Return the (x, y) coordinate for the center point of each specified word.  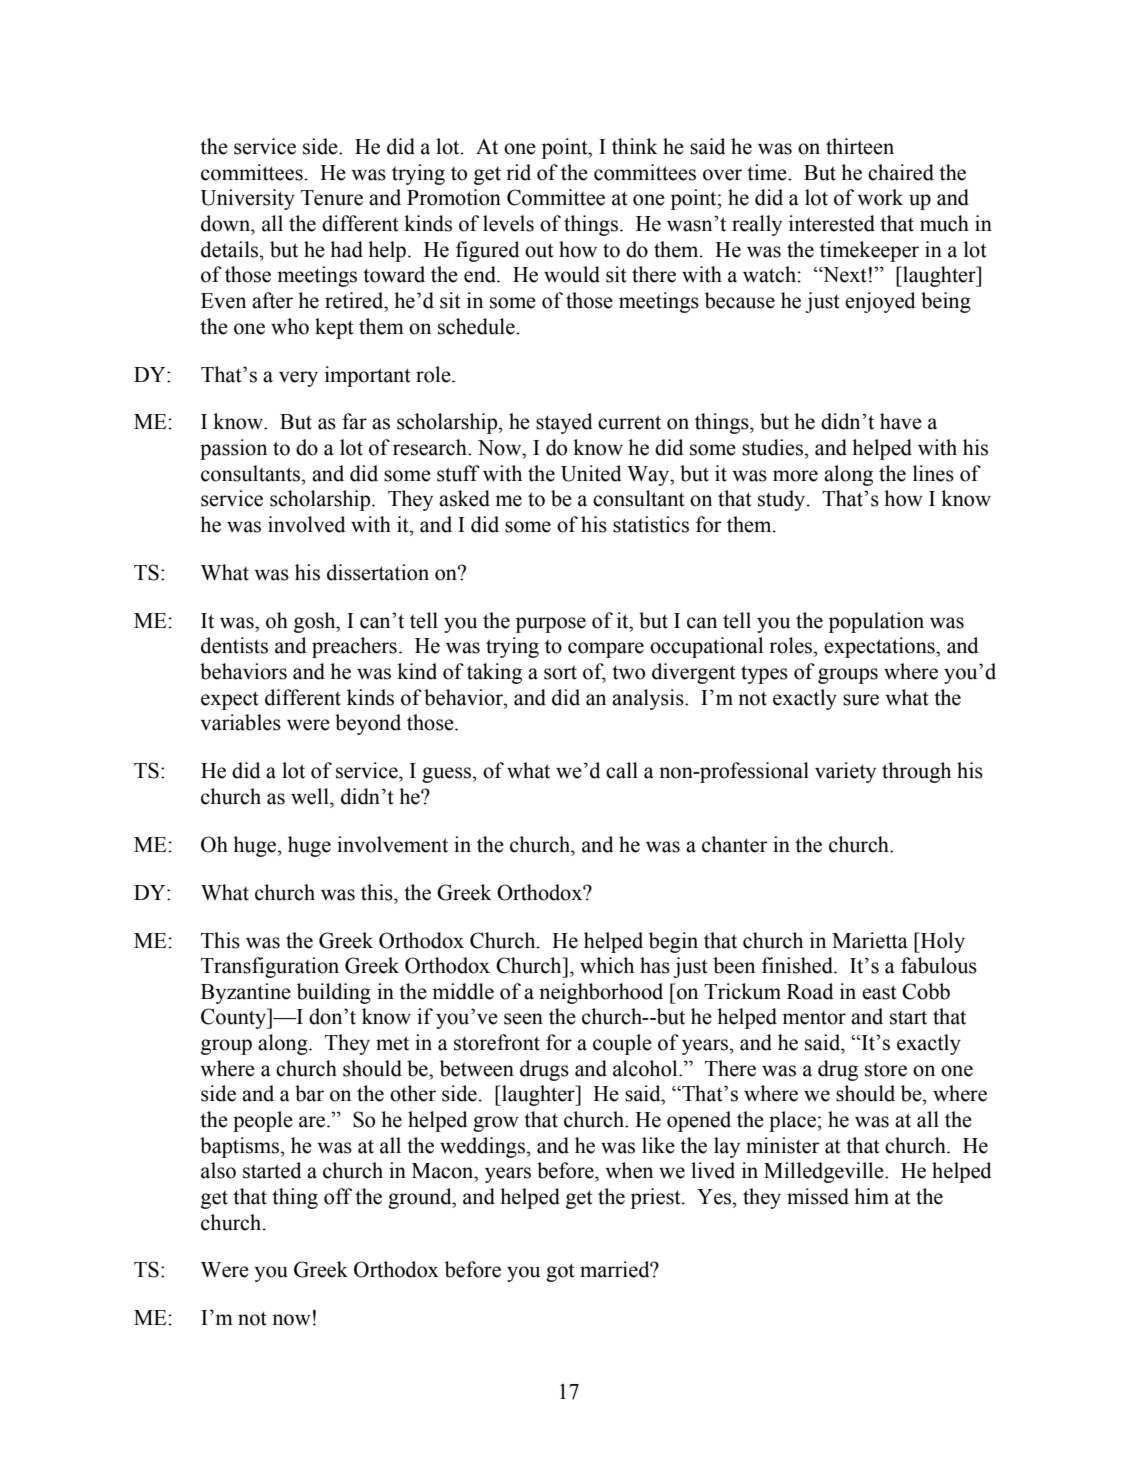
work (880, 197)
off (338, 1196)
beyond (368, 724)
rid (518, 172)
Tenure (332, 198)
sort (560, 673)
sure (861, 700)
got (560, 1272)
